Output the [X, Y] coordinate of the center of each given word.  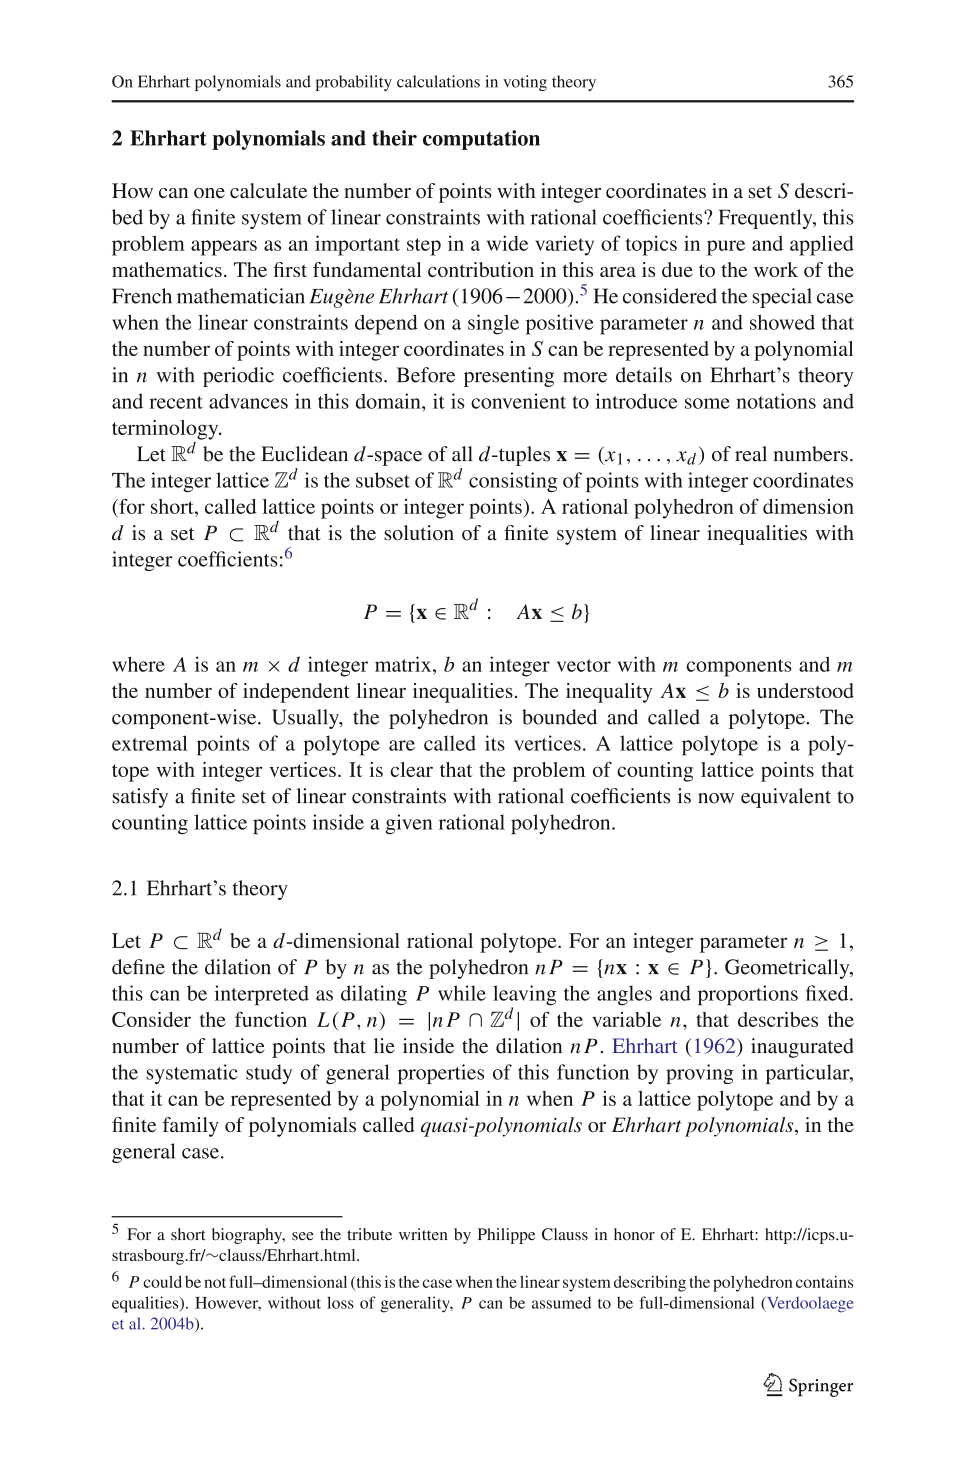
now [716, 798]
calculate [268, 190]
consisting [513, 482]
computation [481, 140]
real [751, 454]
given [409, 824]
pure [726, 248]
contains [825, 1281]
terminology [166, 430]
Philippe [506, 1236]
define [138, 967]
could [162, 1282]
